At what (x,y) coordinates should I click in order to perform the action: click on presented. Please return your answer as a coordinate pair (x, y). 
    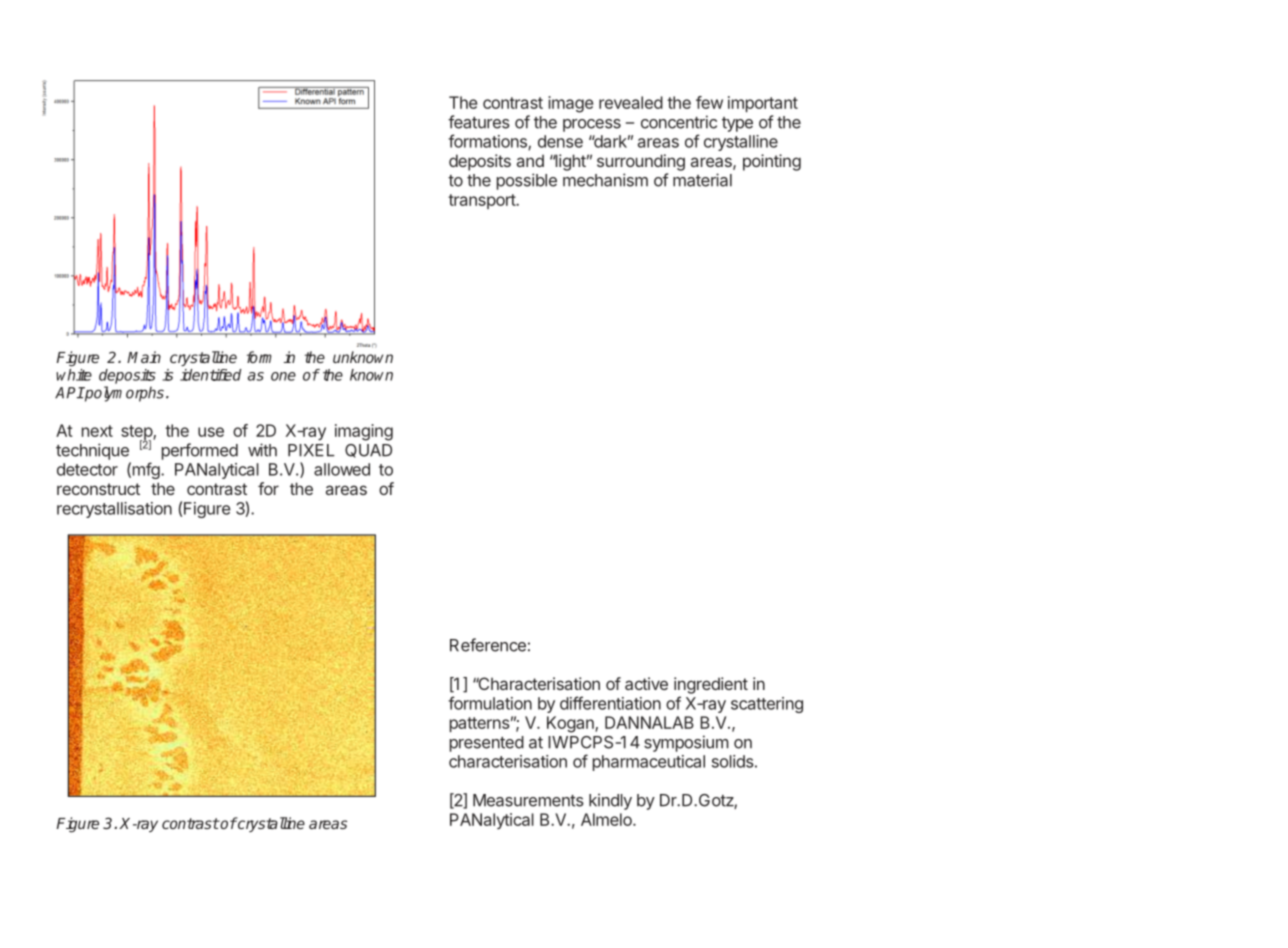
    Looking at the image, I should click on (487, 744).
